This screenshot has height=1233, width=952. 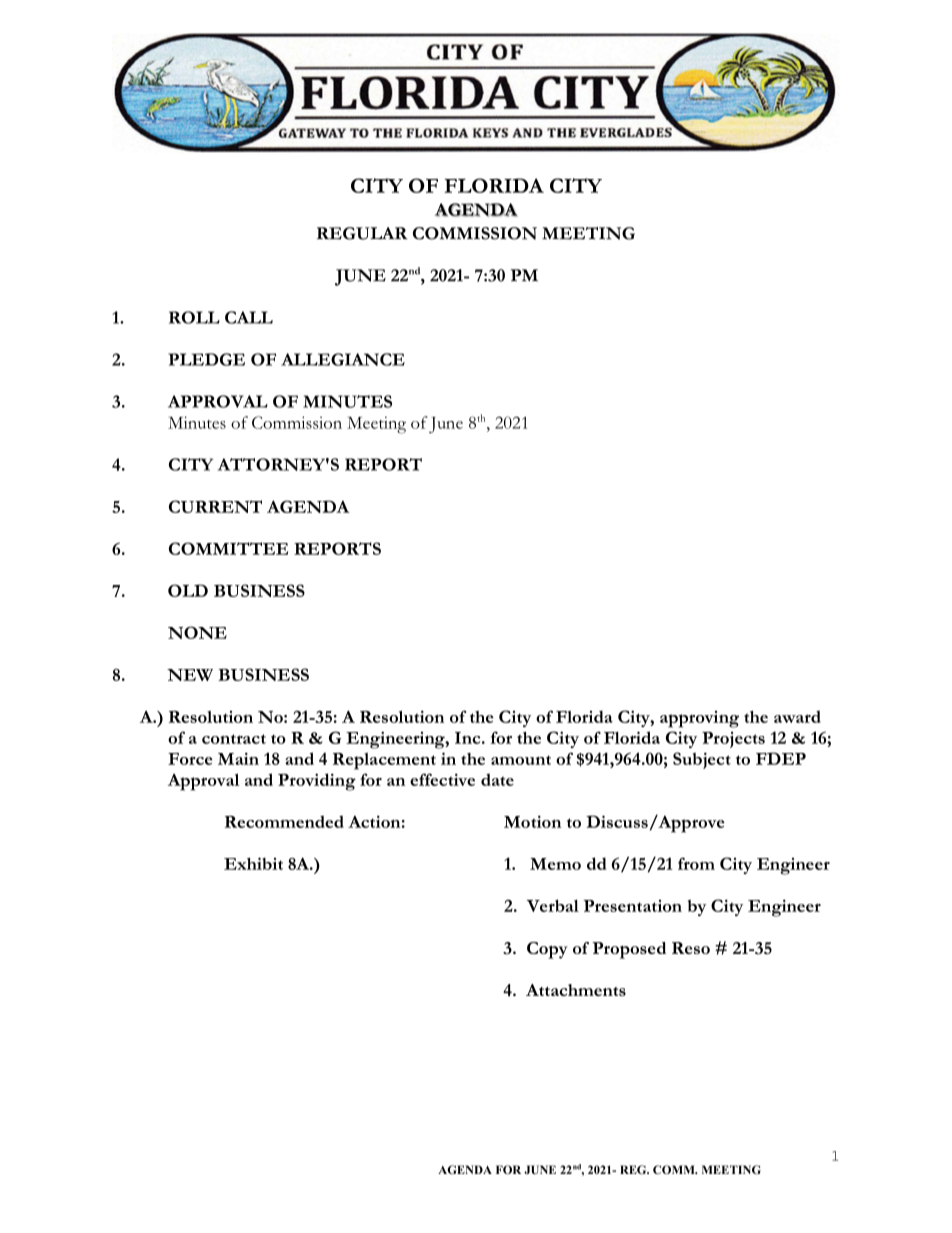 What do you see at coordinates (215, 506) in the screenshot?
I see `CURRENT` at bounding box center [215, 506].
